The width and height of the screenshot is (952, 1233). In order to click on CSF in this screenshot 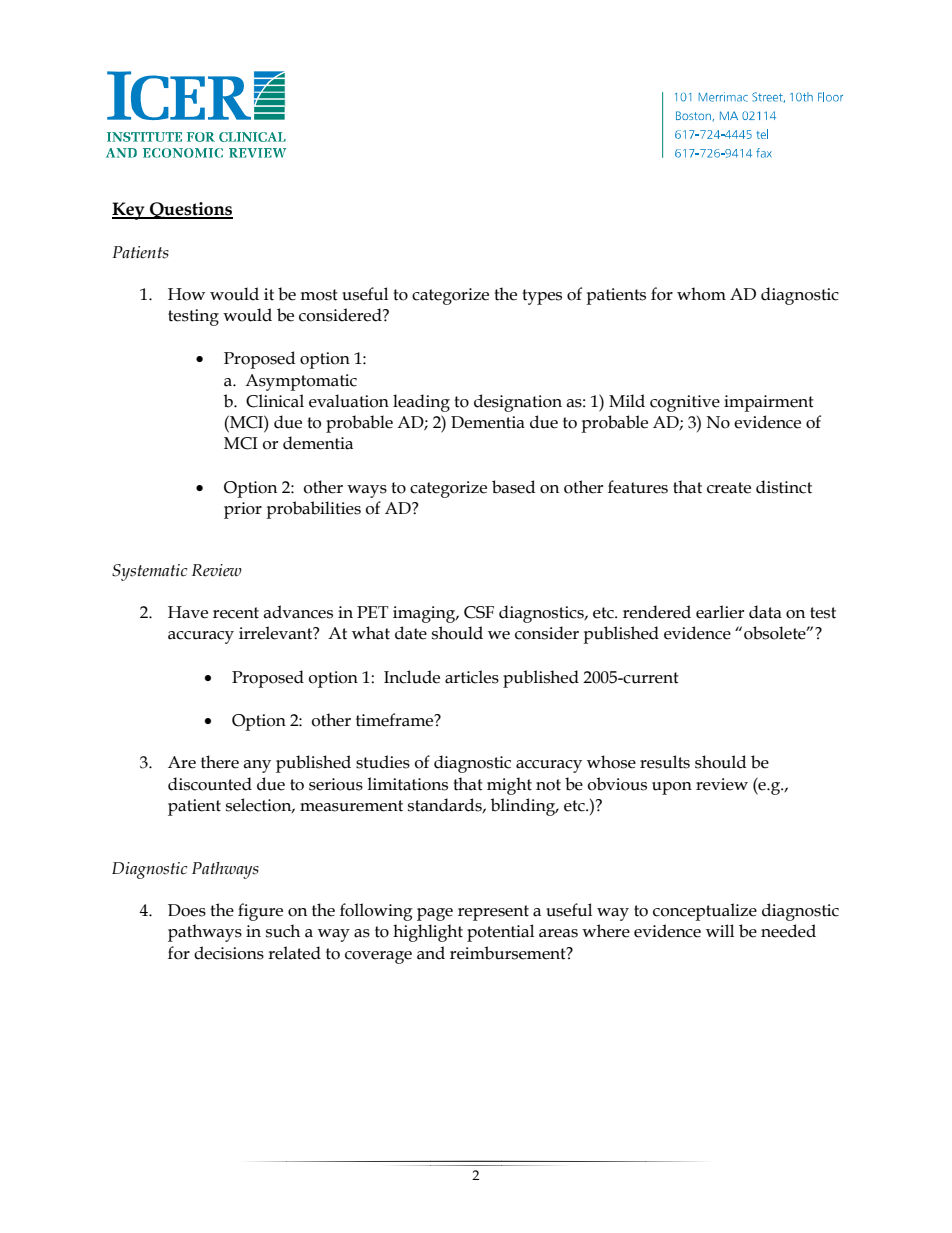, I will do `click(479, 612)`.
